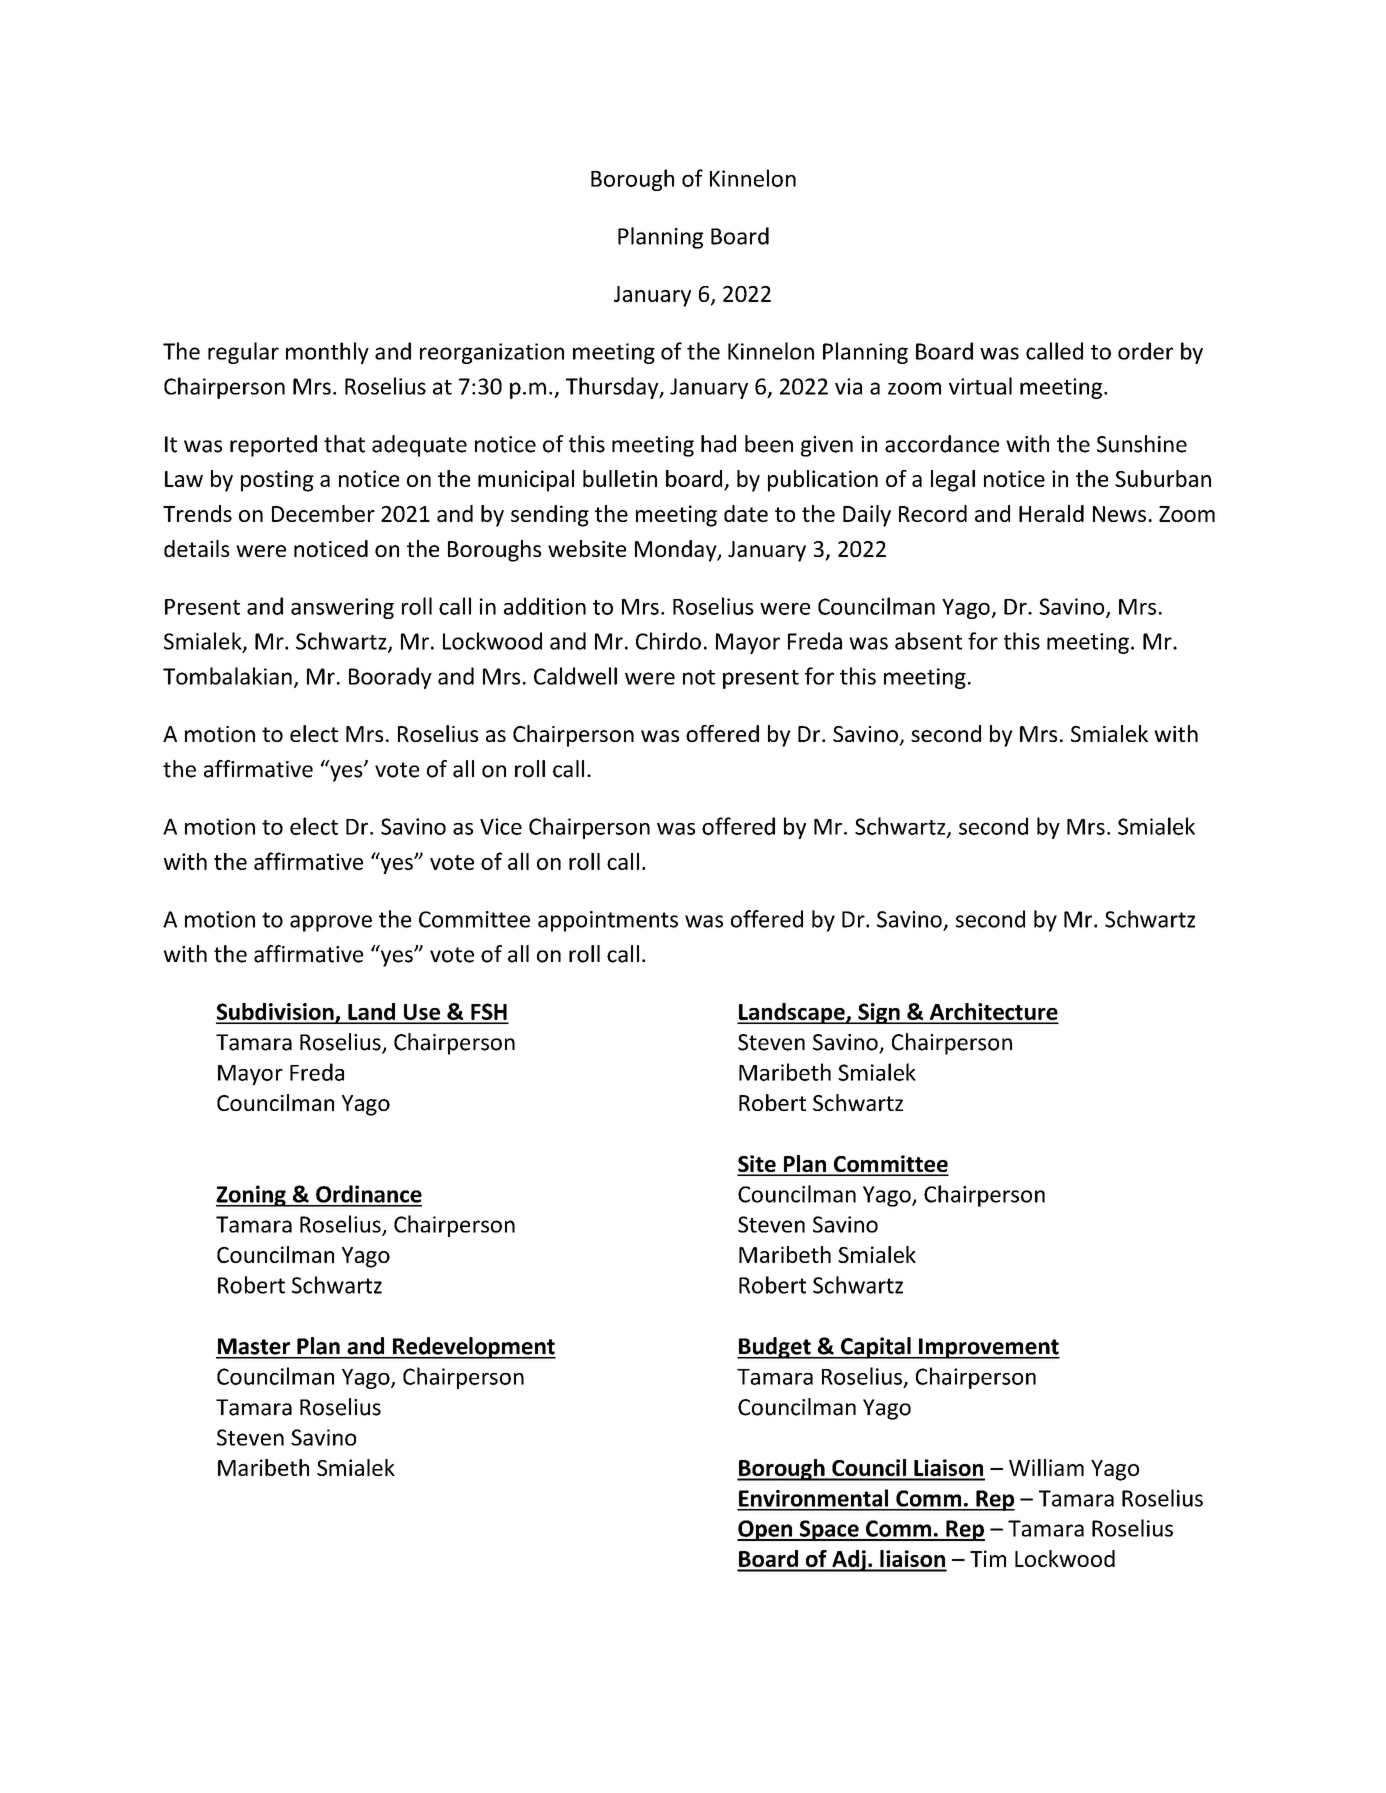  Describe the element at coordinates (718, 444) in the screenshot. I see `had` at that location.
